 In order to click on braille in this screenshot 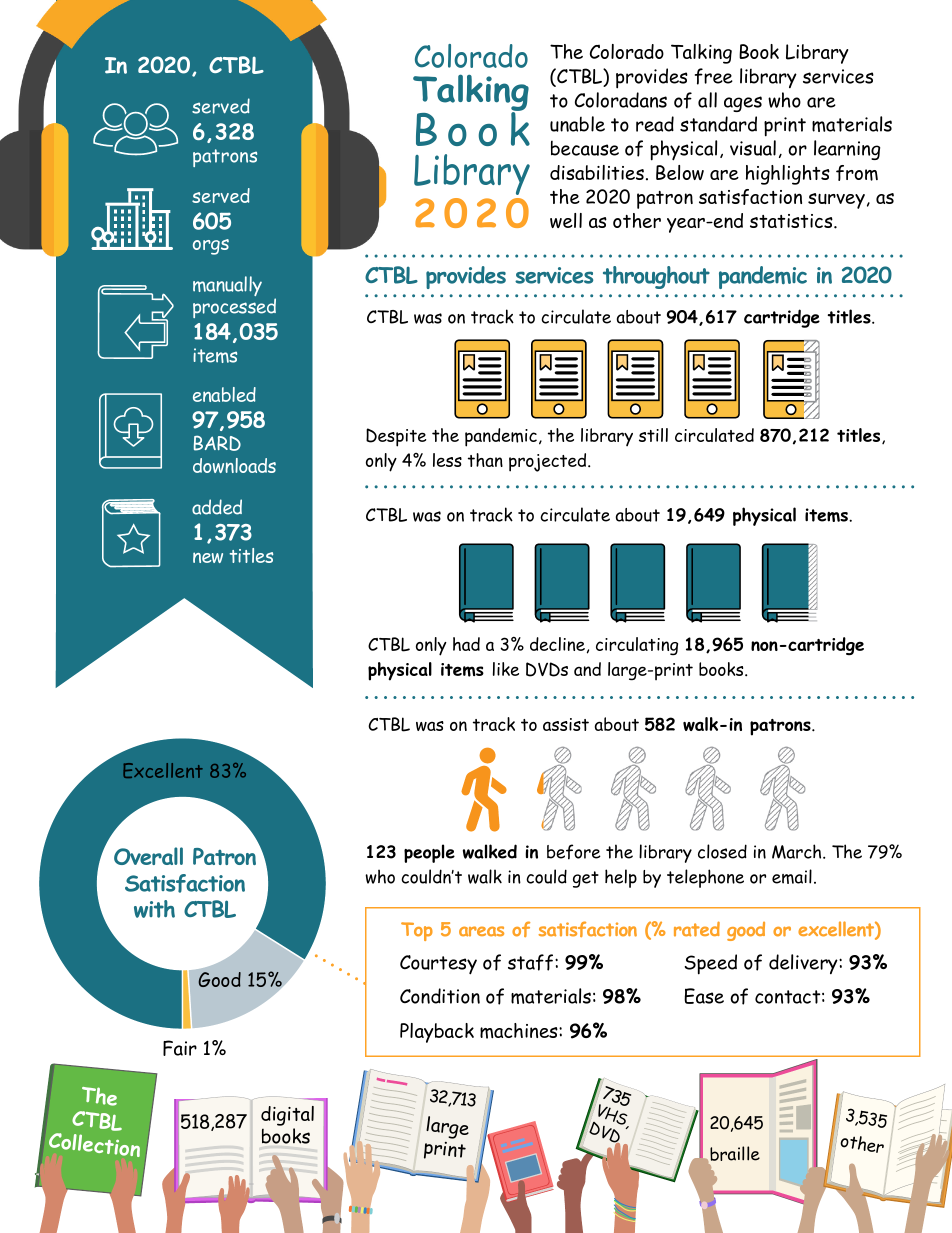, I will do `click(735, 1153)`.
